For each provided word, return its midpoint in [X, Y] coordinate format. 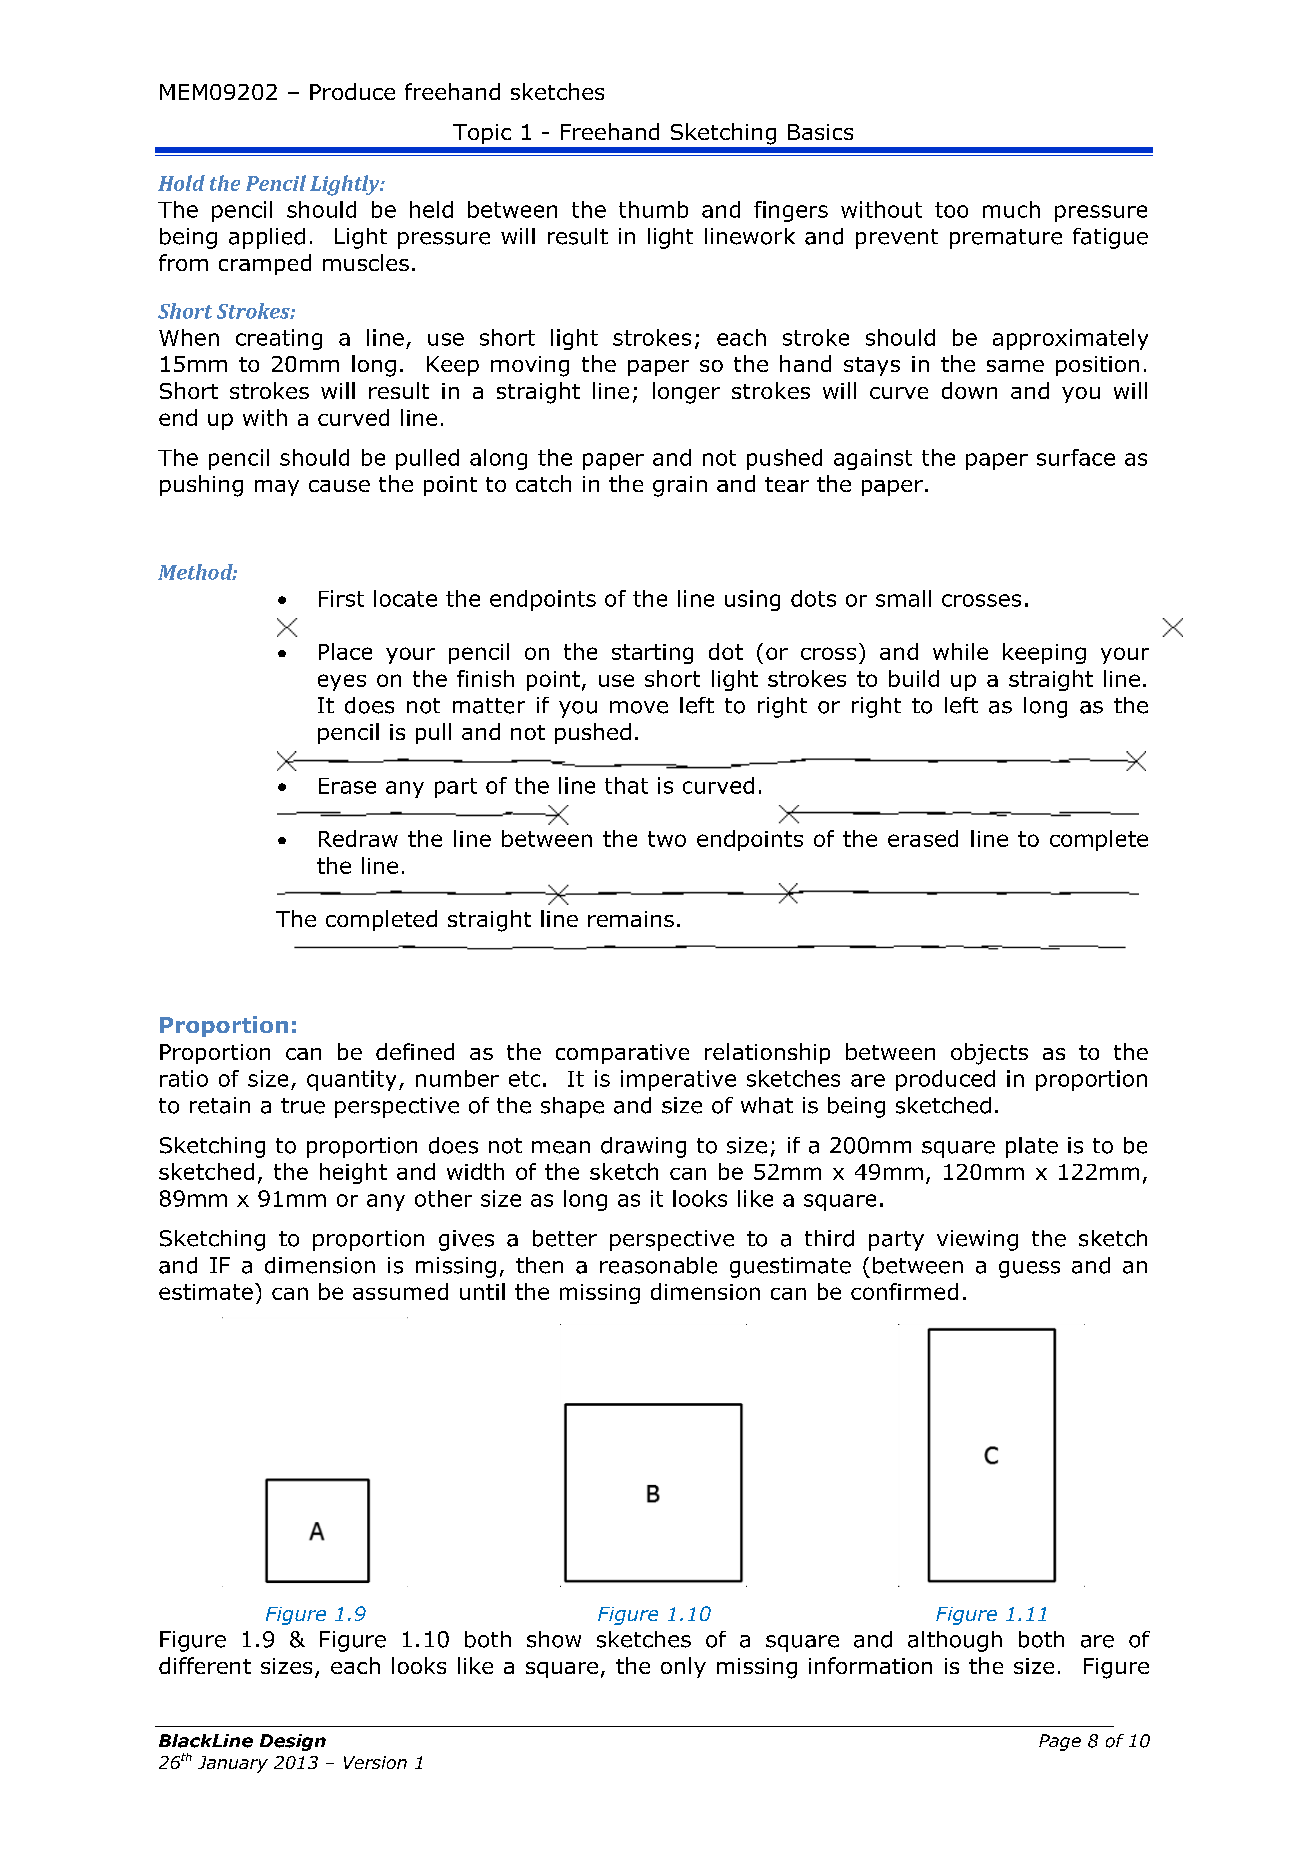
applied [267, 238]
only [683, 1667]
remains [631, 919]
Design [293, 1742]
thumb [653, 209]
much [1011, 209]
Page [1060, 1742]
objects [989, 1054]
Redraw [358, 838]
